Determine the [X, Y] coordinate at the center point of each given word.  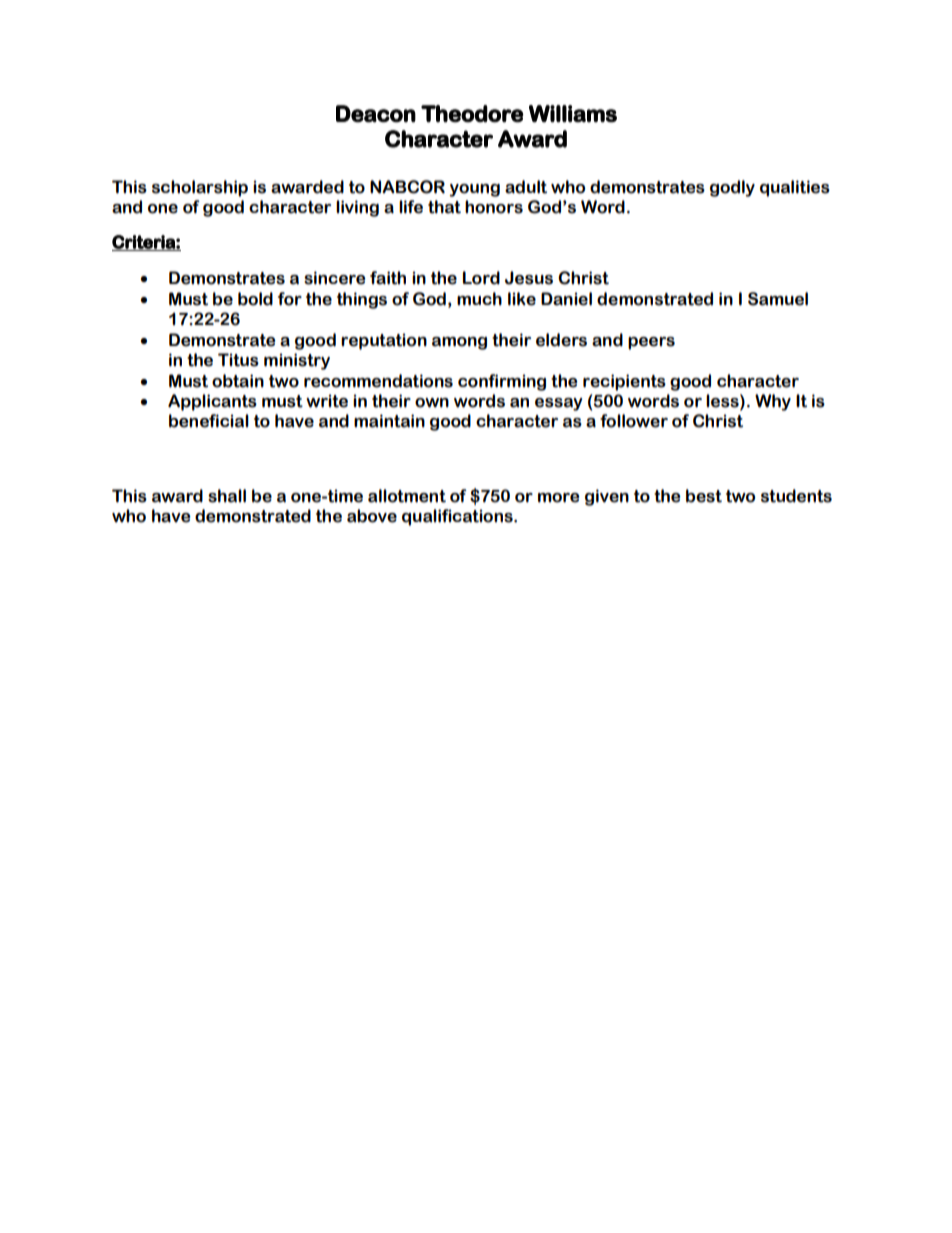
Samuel [778, 299]
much [479, 299]
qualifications [458, 517]
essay [558, 404]
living [357, 208]
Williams [573, 114]
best [704, 496]
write [327, 401]
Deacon [376, 114]
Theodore [472, 114]
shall [227, 496]
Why [773, 402]
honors [494, 207]
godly [732, 188]
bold [255, 299]
